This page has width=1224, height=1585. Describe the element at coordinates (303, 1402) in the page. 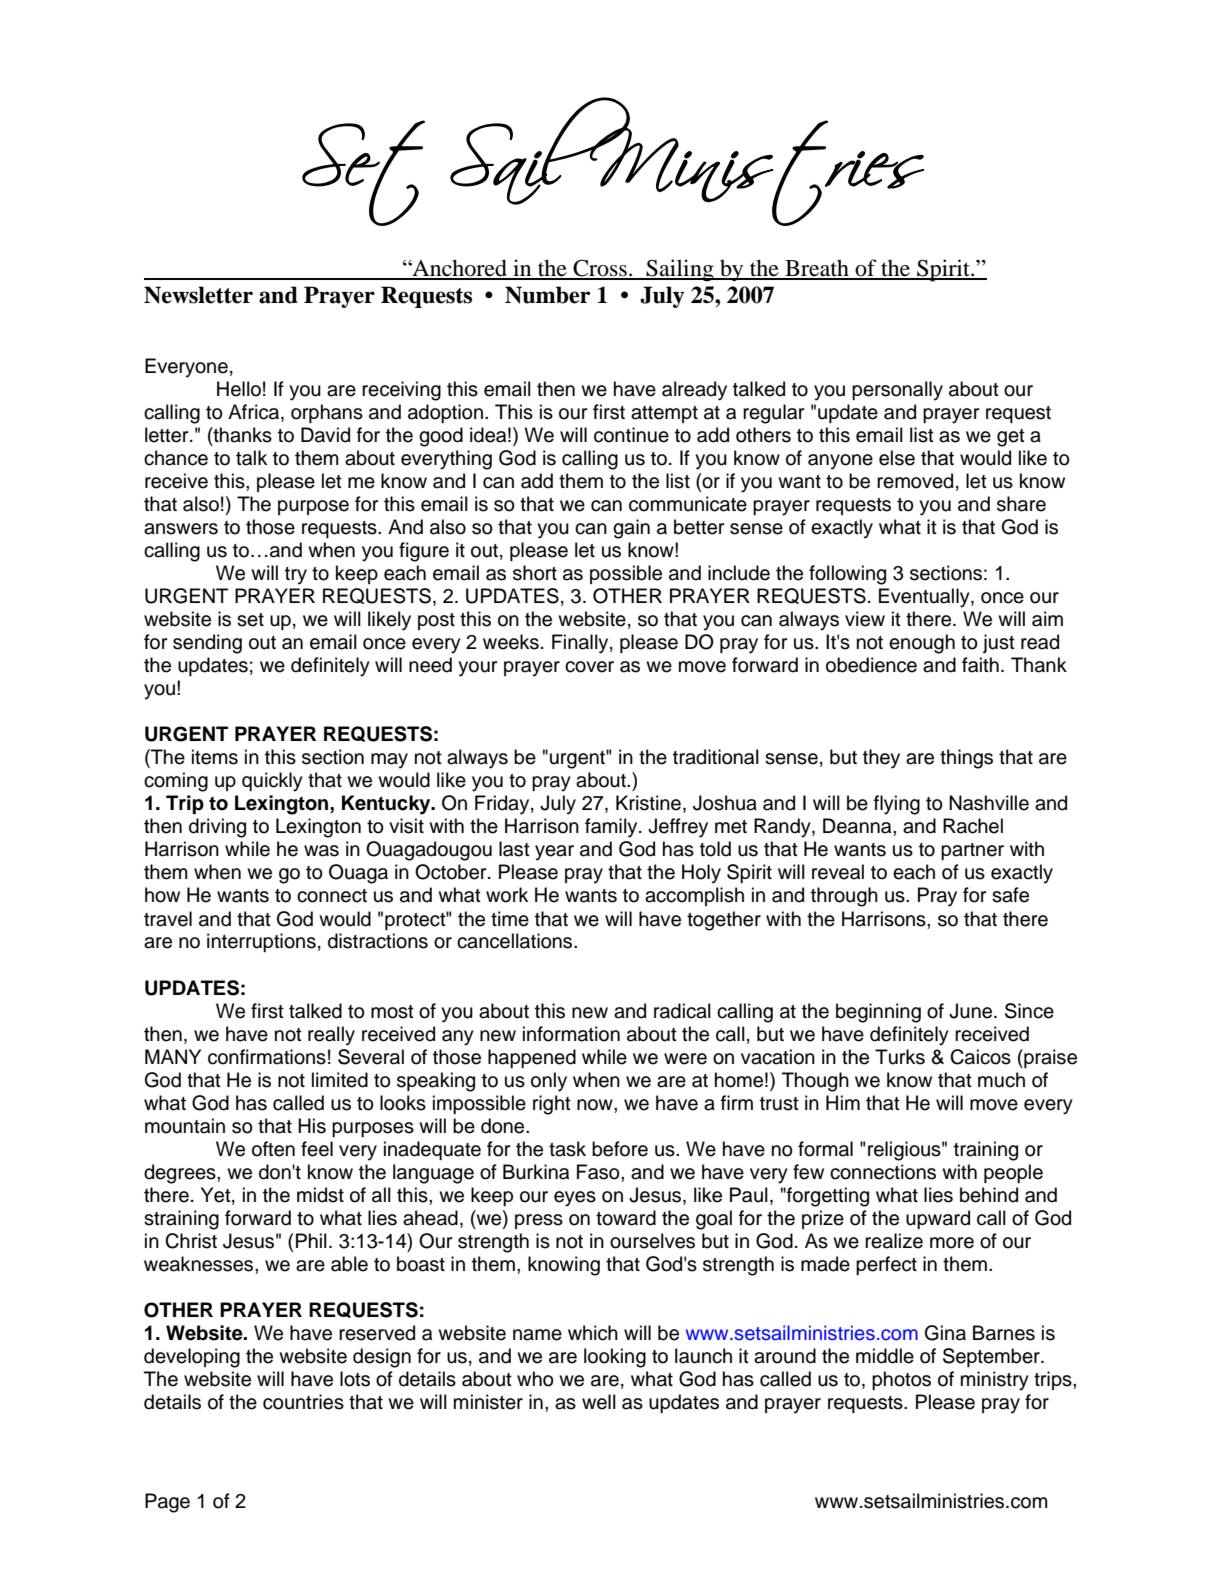

I see `countries` at that location.
